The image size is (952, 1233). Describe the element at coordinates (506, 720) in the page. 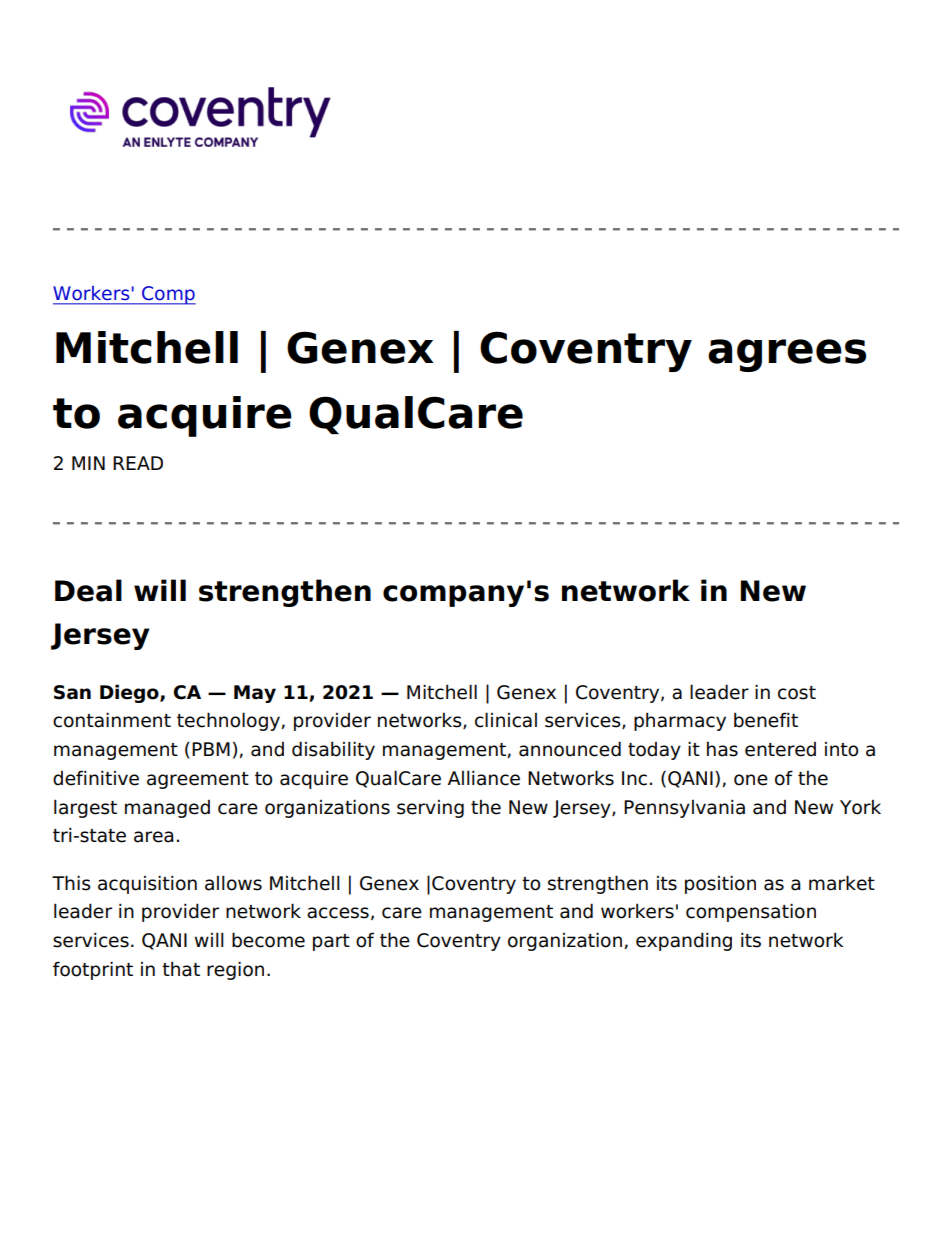

I see `clinical` at that location.
